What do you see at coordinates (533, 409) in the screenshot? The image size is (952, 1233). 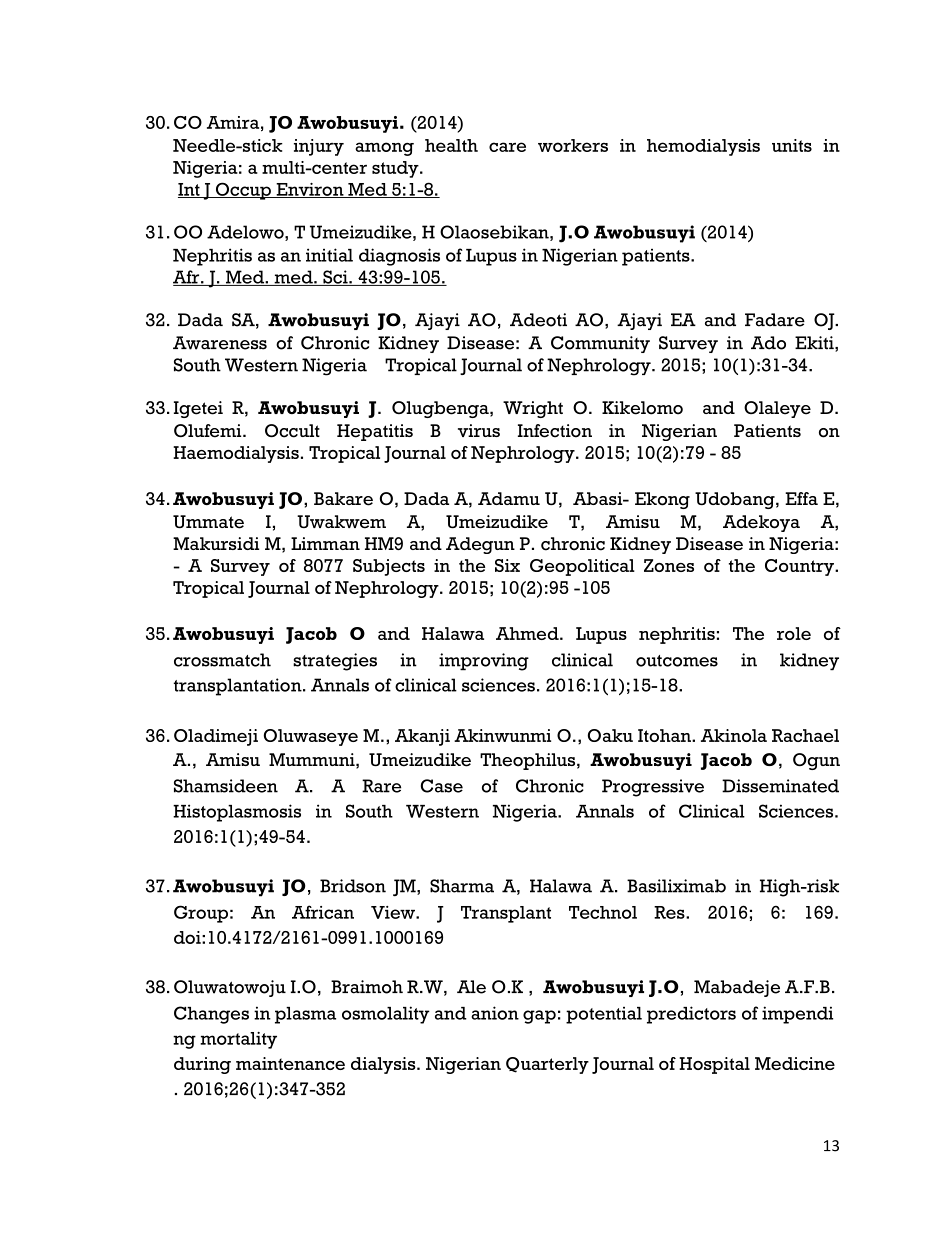 I see `Wright` at bounding box center [533, 409].
